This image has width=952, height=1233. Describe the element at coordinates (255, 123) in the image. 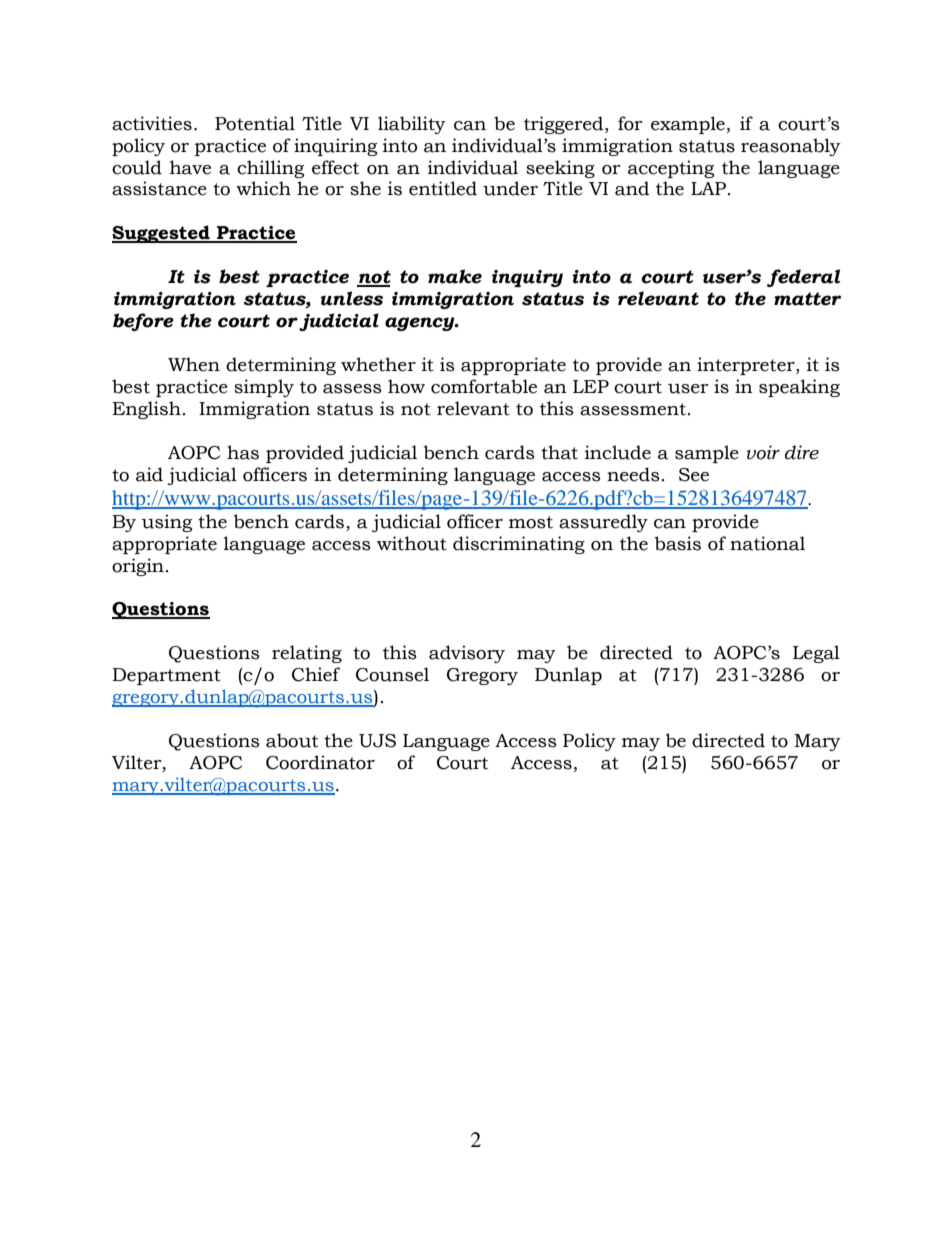

I see `Potential` at that location.
